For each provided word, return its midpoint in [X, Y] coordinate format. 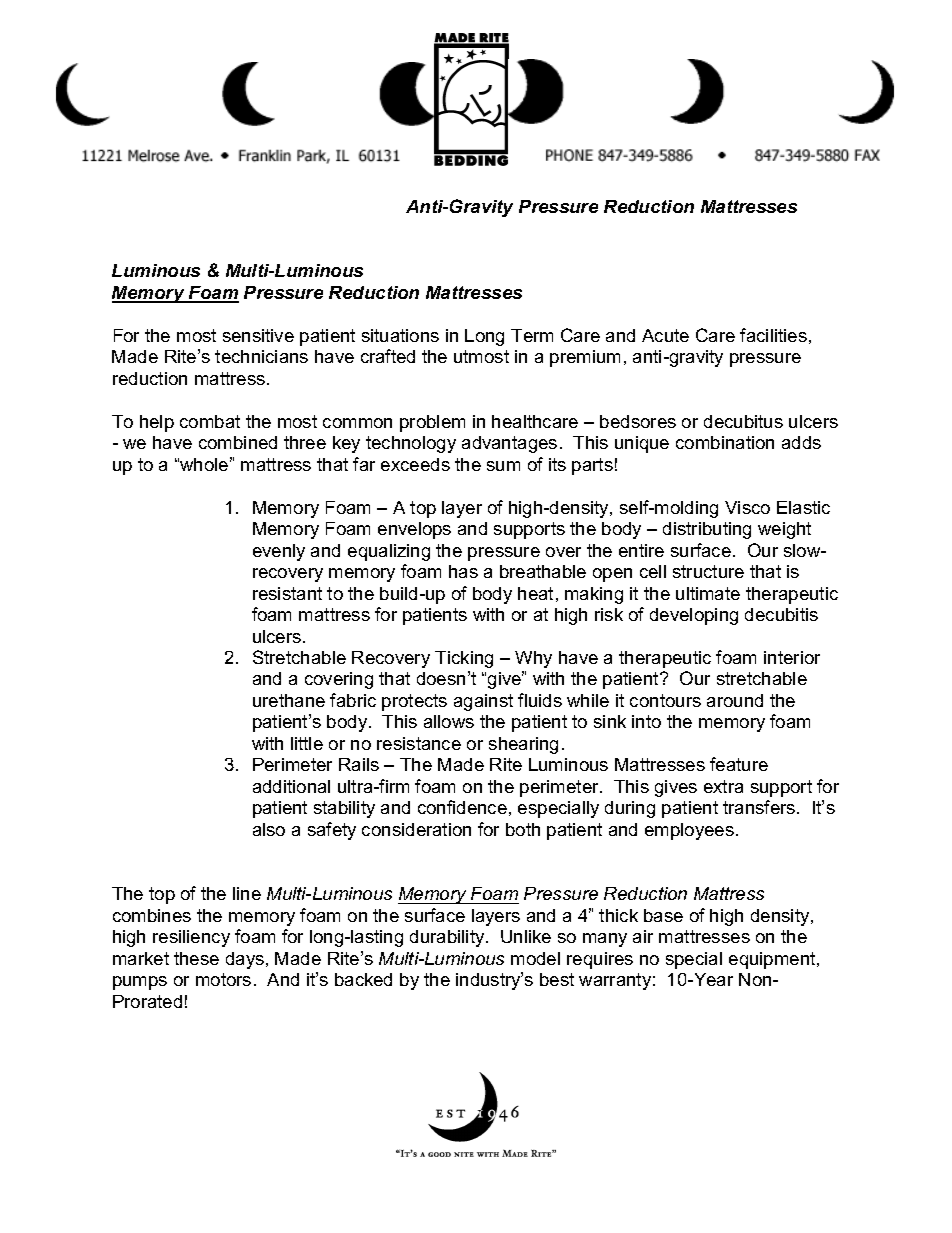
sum [503, 466]
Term [532, 335]
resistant [287, 593]
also [269, 829]
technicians [261, 356]
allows [449, 721]
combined [238, 442]
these [196, 958]
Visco [747, 507]
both [523, 829]
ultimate [708, 593]
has [463, 571]
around [735, 700]
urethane [289, 700]
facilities [773, 335]
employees [689, 831]
